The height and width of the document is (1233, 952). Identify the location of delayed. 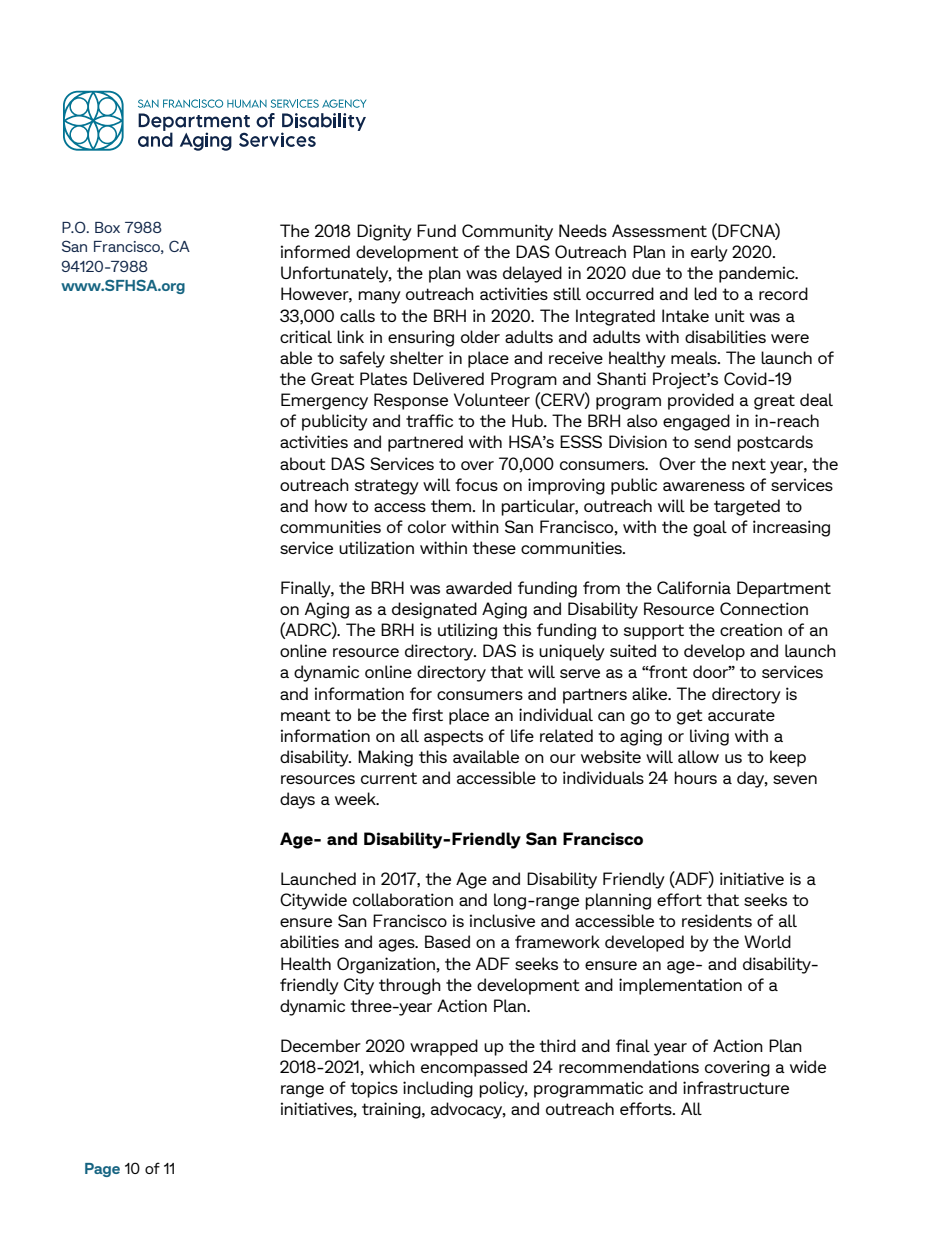
(532, 274).
